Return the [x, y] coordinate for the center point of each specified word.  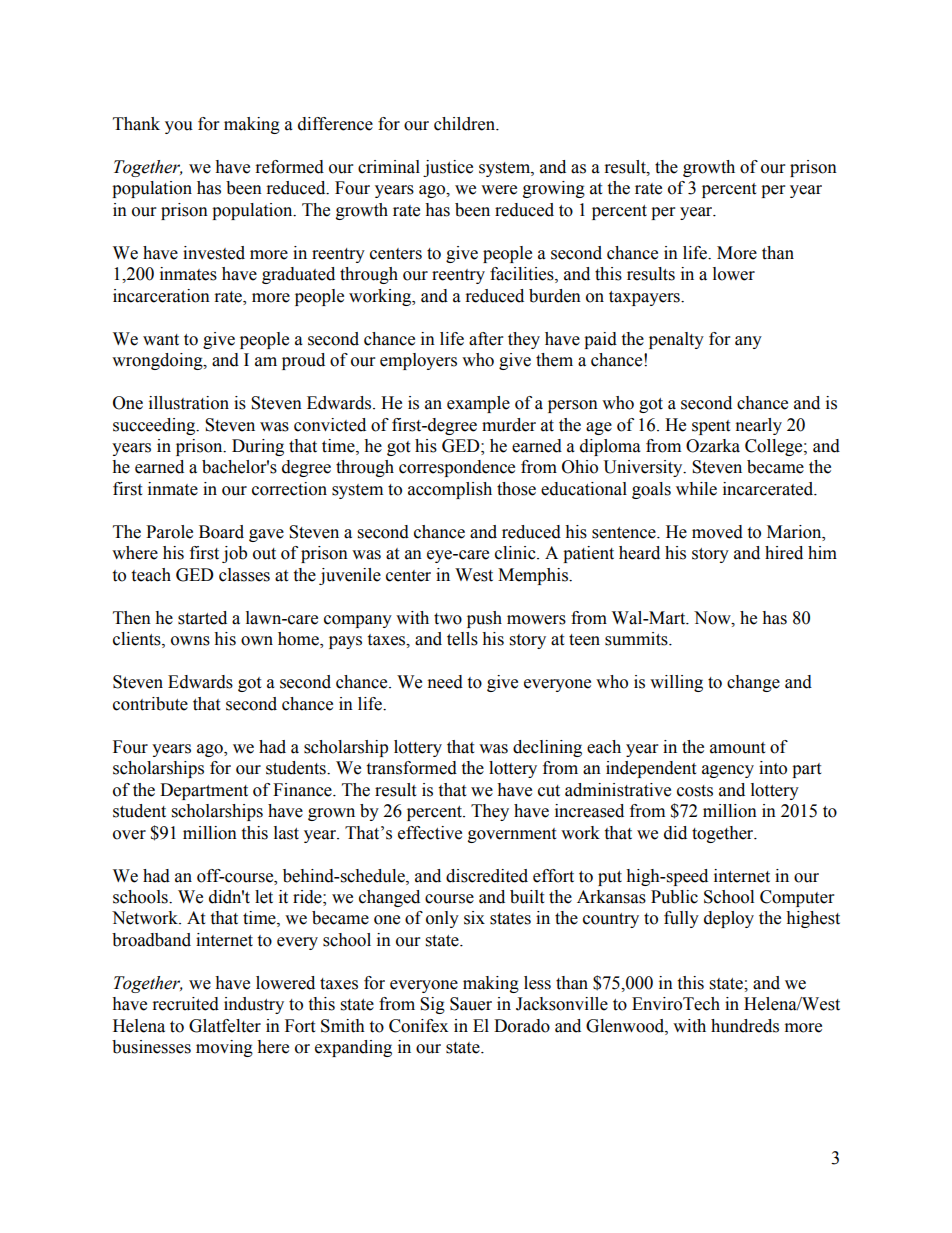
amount [737, 748]
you [179, 127]
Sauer [471, 1004]
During [258, 447]
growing [554, 189]
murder [509, 425]
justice [448, 168]
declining [547, 748]
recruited [186, 1004]
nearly [759, 426]
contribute [150, 704]
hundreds [745, 1026]
